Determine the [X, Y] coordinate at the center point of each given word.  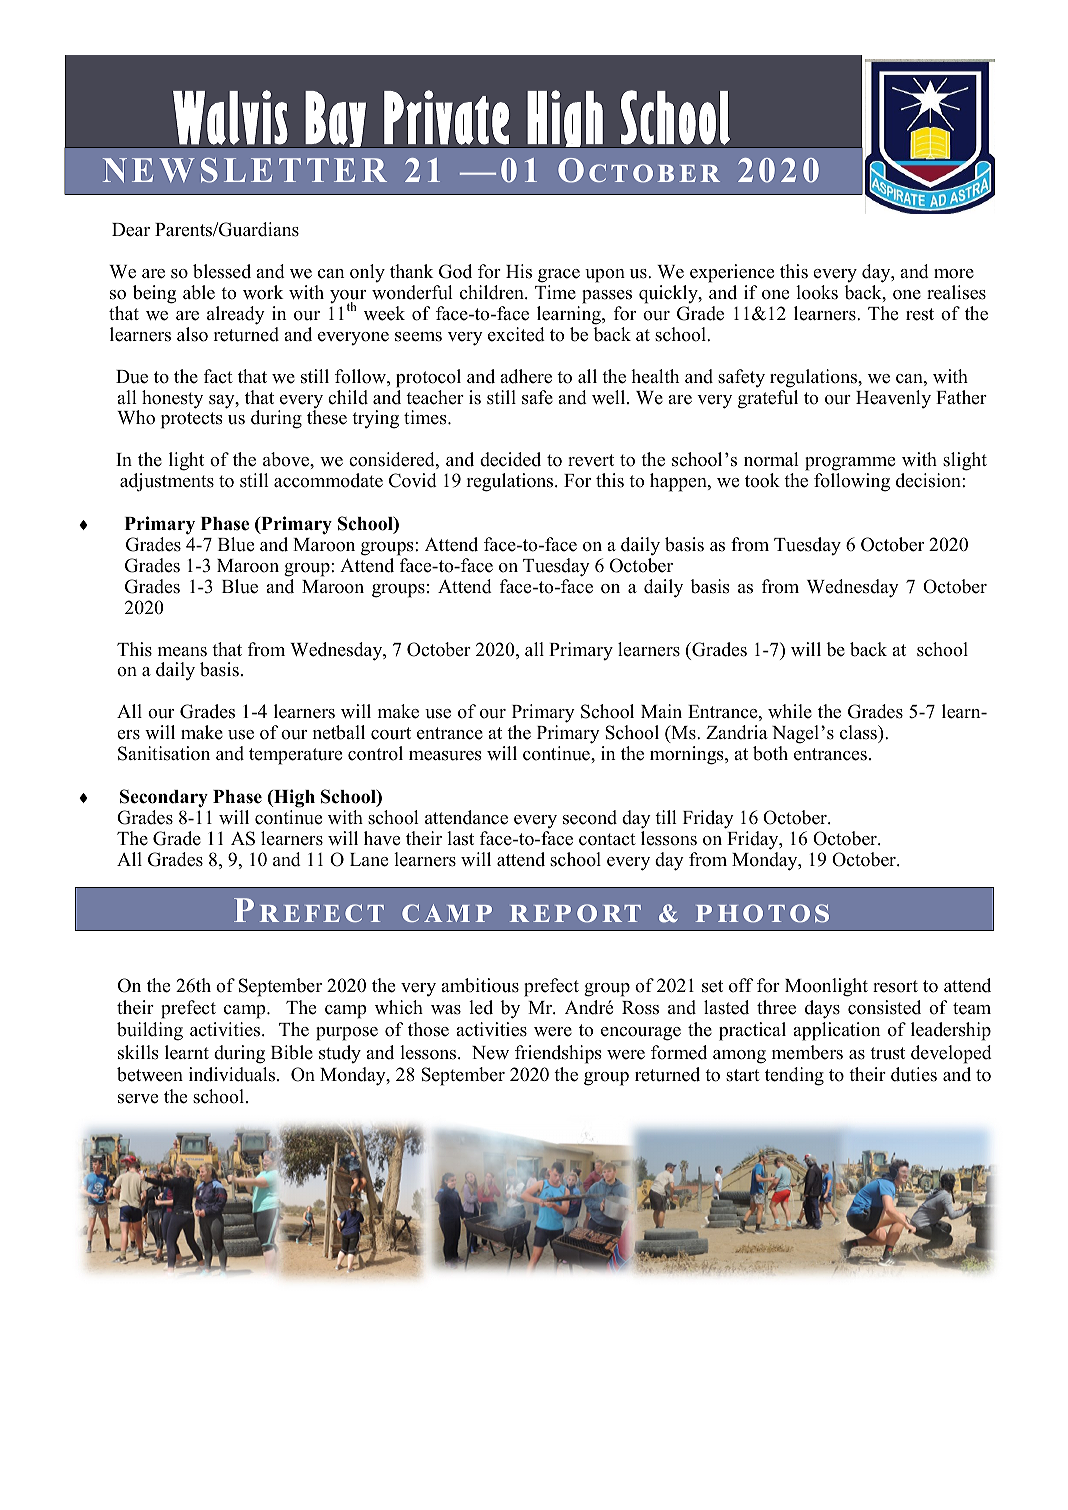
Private [446, 117]
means [182, 652]
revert [591, 460]
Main [661, 711]
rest [920, 314]
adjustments [167, 482]
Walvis [230, 117]
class [859, 734]
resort [895, 986]
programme [850, 464]
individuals [233, 1074]
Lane [369, 860]
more [954, 274]
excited [516, 334]
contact [607, 839]
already [236, 315]
